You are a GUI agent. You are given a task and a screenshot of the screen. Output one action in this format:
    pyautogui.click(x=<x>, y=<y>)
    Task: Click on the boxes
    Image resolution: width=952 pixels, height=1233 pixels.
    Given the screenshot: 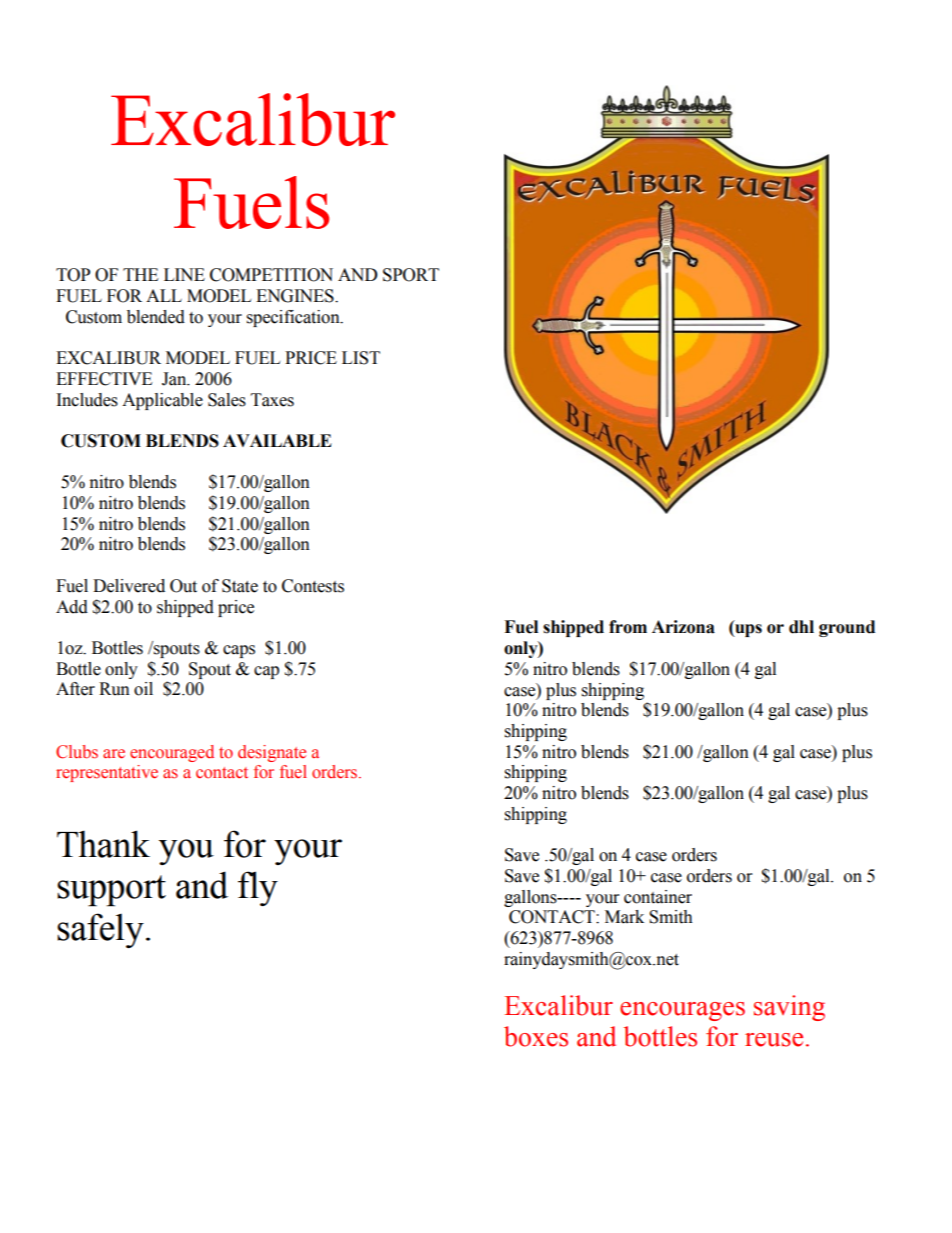 What is the action you would take?
    pyautogui.click(x=536, y=1036)
